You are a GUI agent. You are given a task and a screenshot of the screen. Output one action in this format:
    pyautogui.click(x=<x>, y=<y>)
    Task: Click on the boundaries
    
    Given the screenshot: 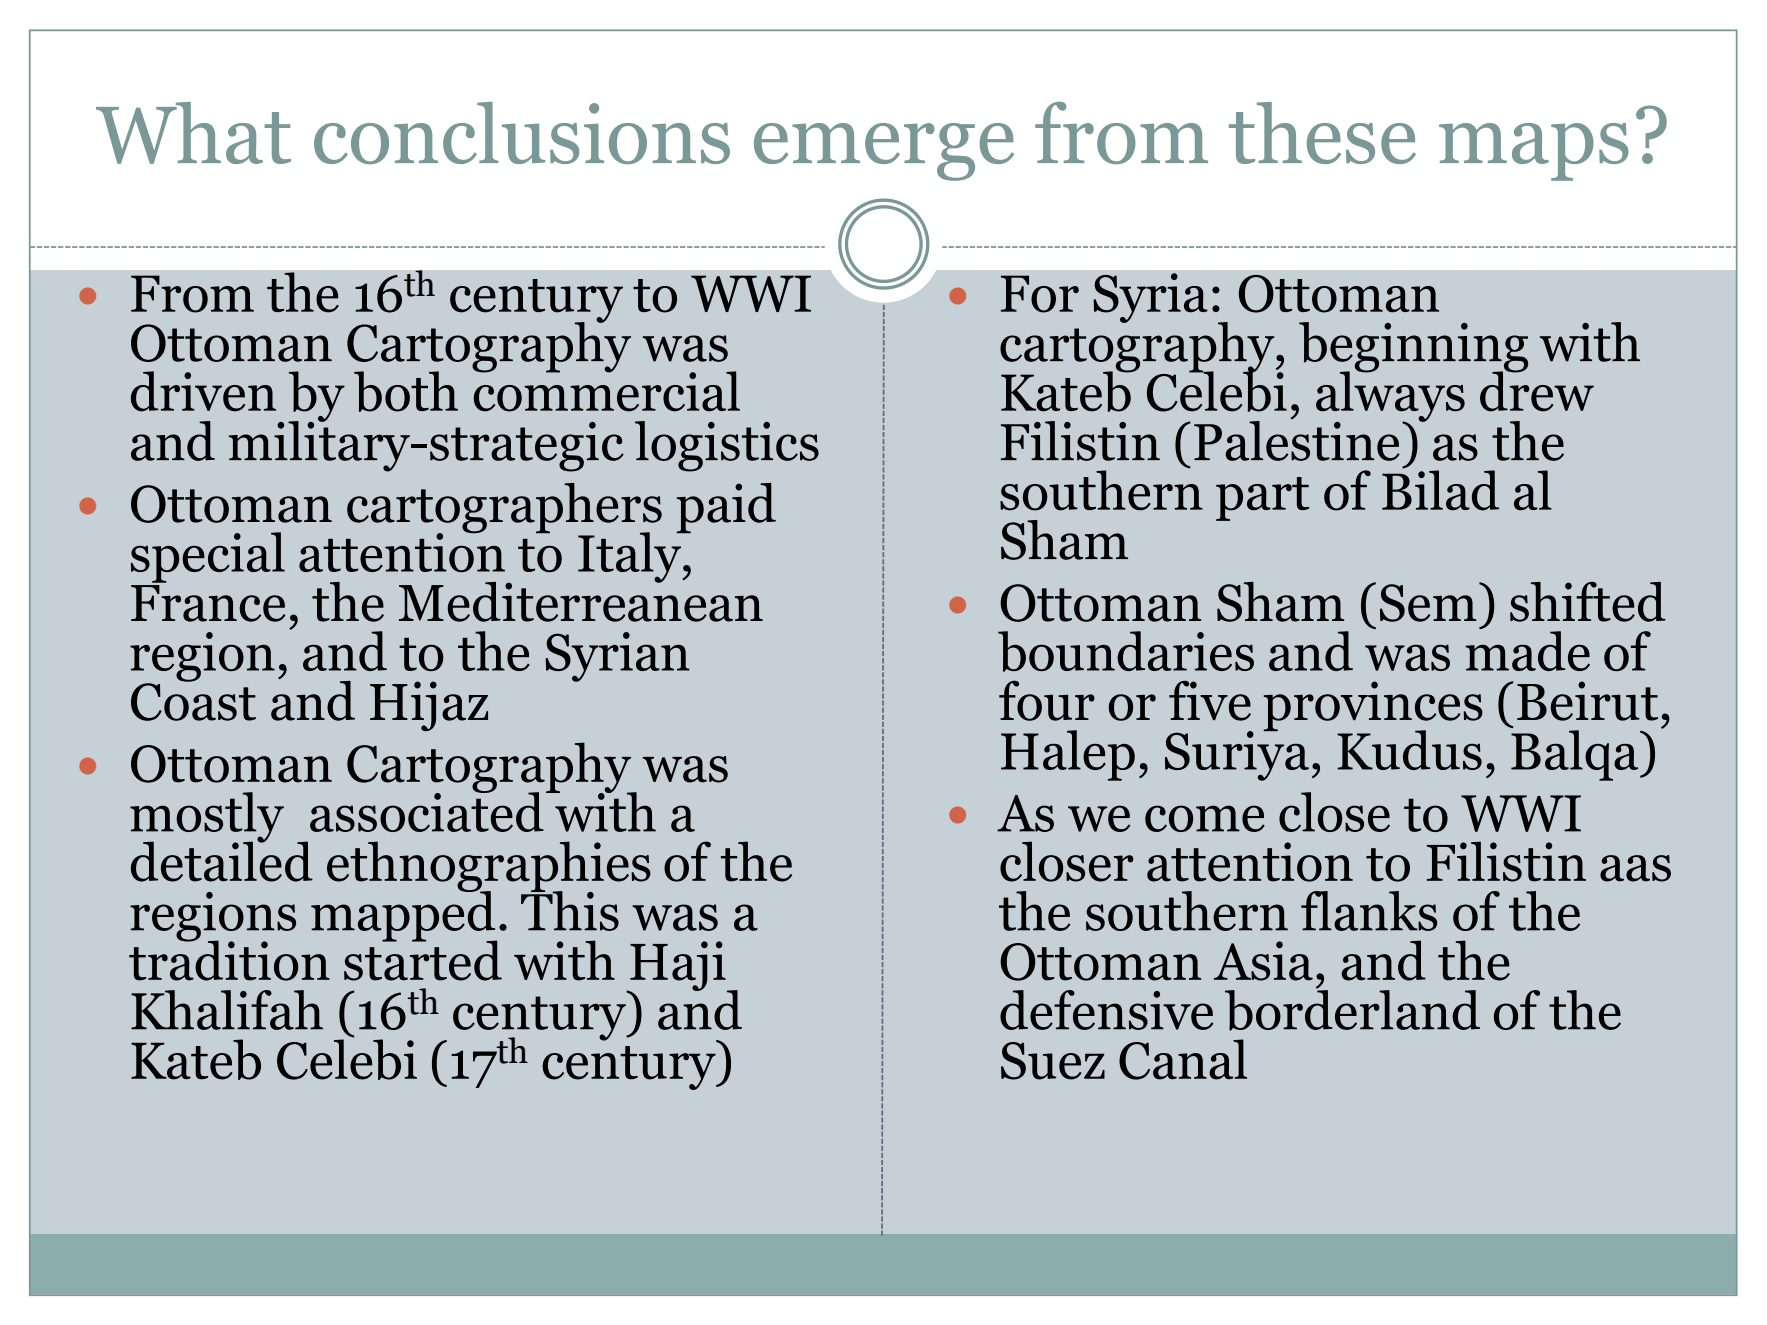 What is the action you would take?
    pyautogui.click(x=1126, y=651)
